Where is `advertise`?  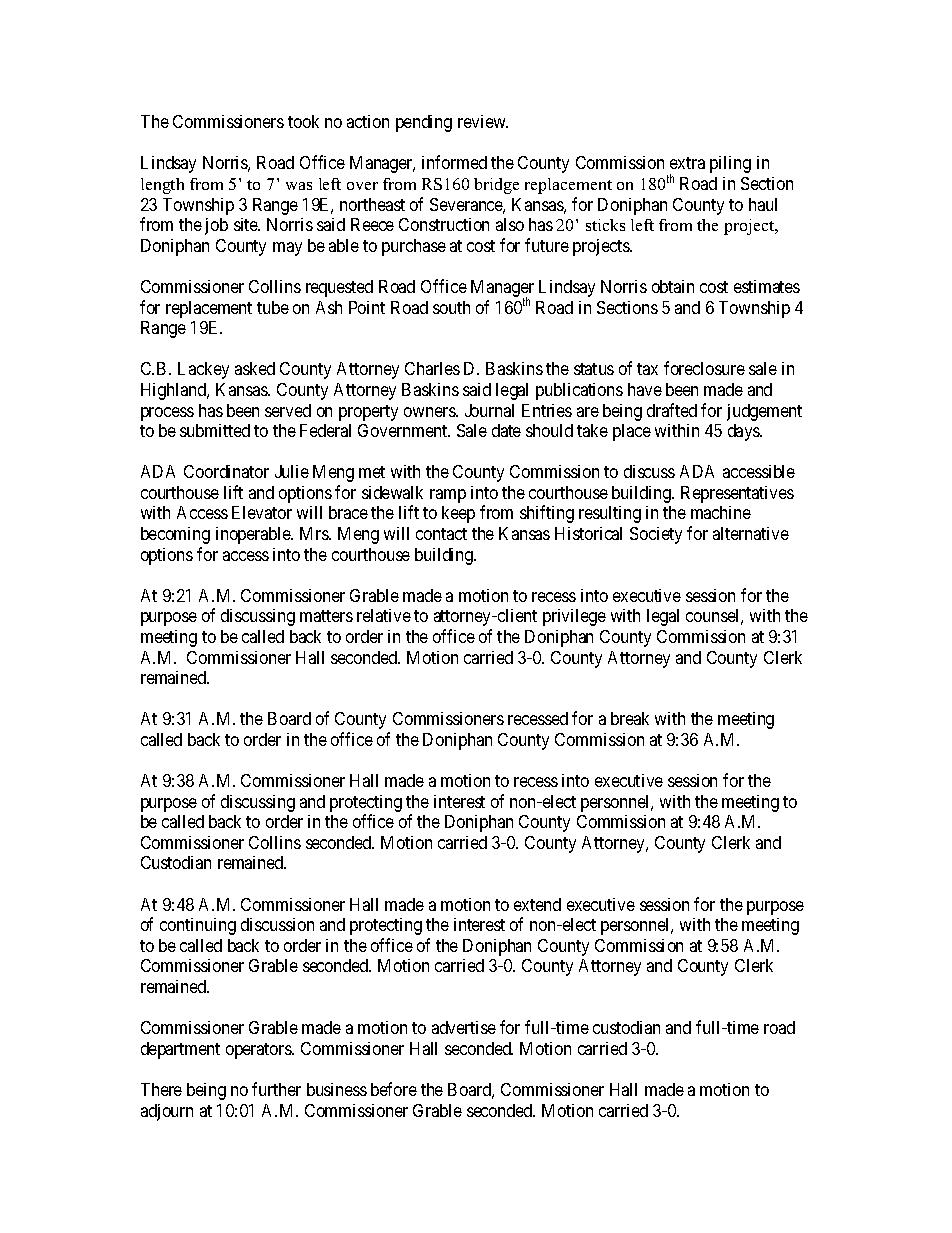
advertise is located at coordinates (464, 1027).
